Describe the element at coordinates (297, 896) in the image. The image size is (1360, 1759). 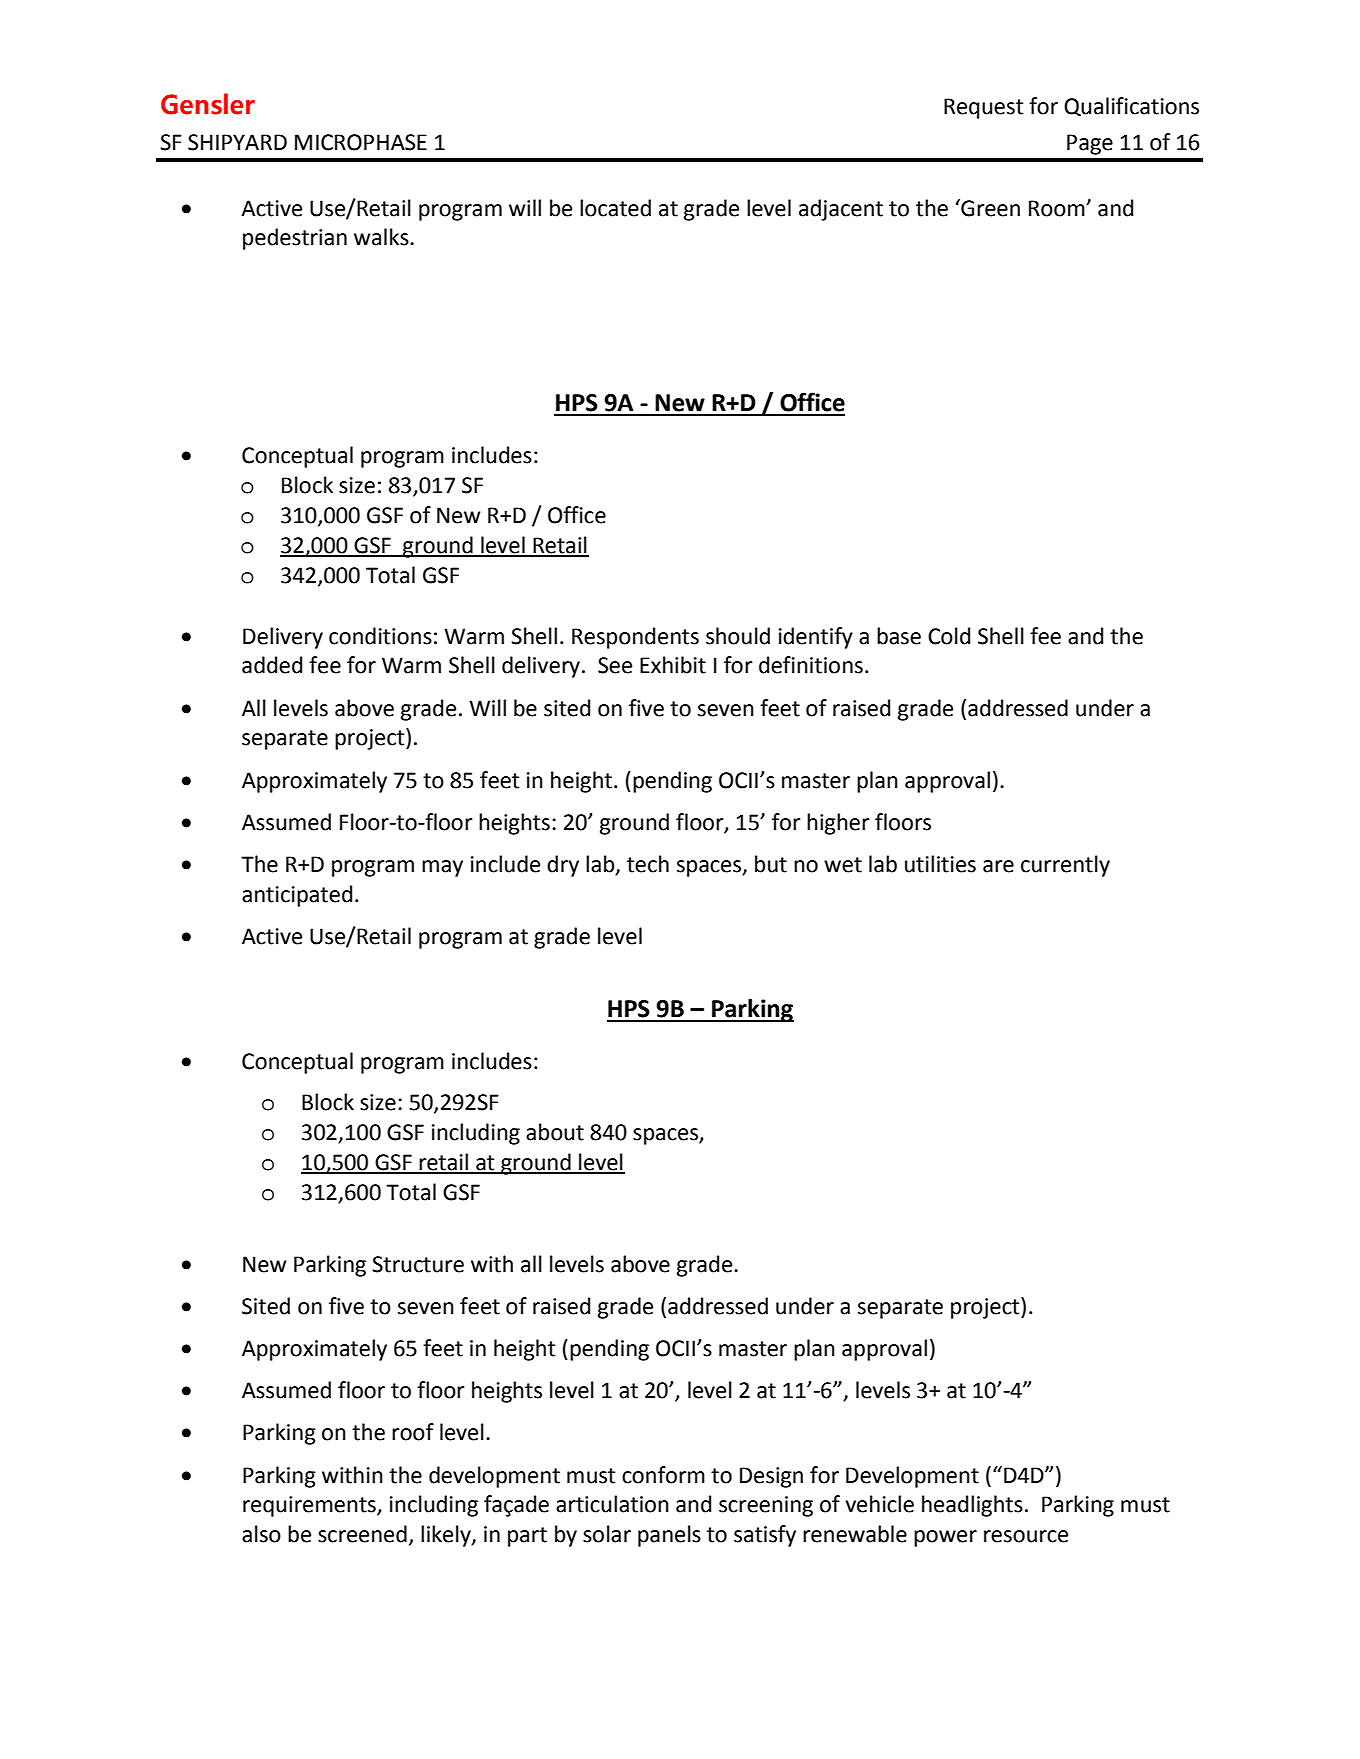
I see `anticipated` at that location.
